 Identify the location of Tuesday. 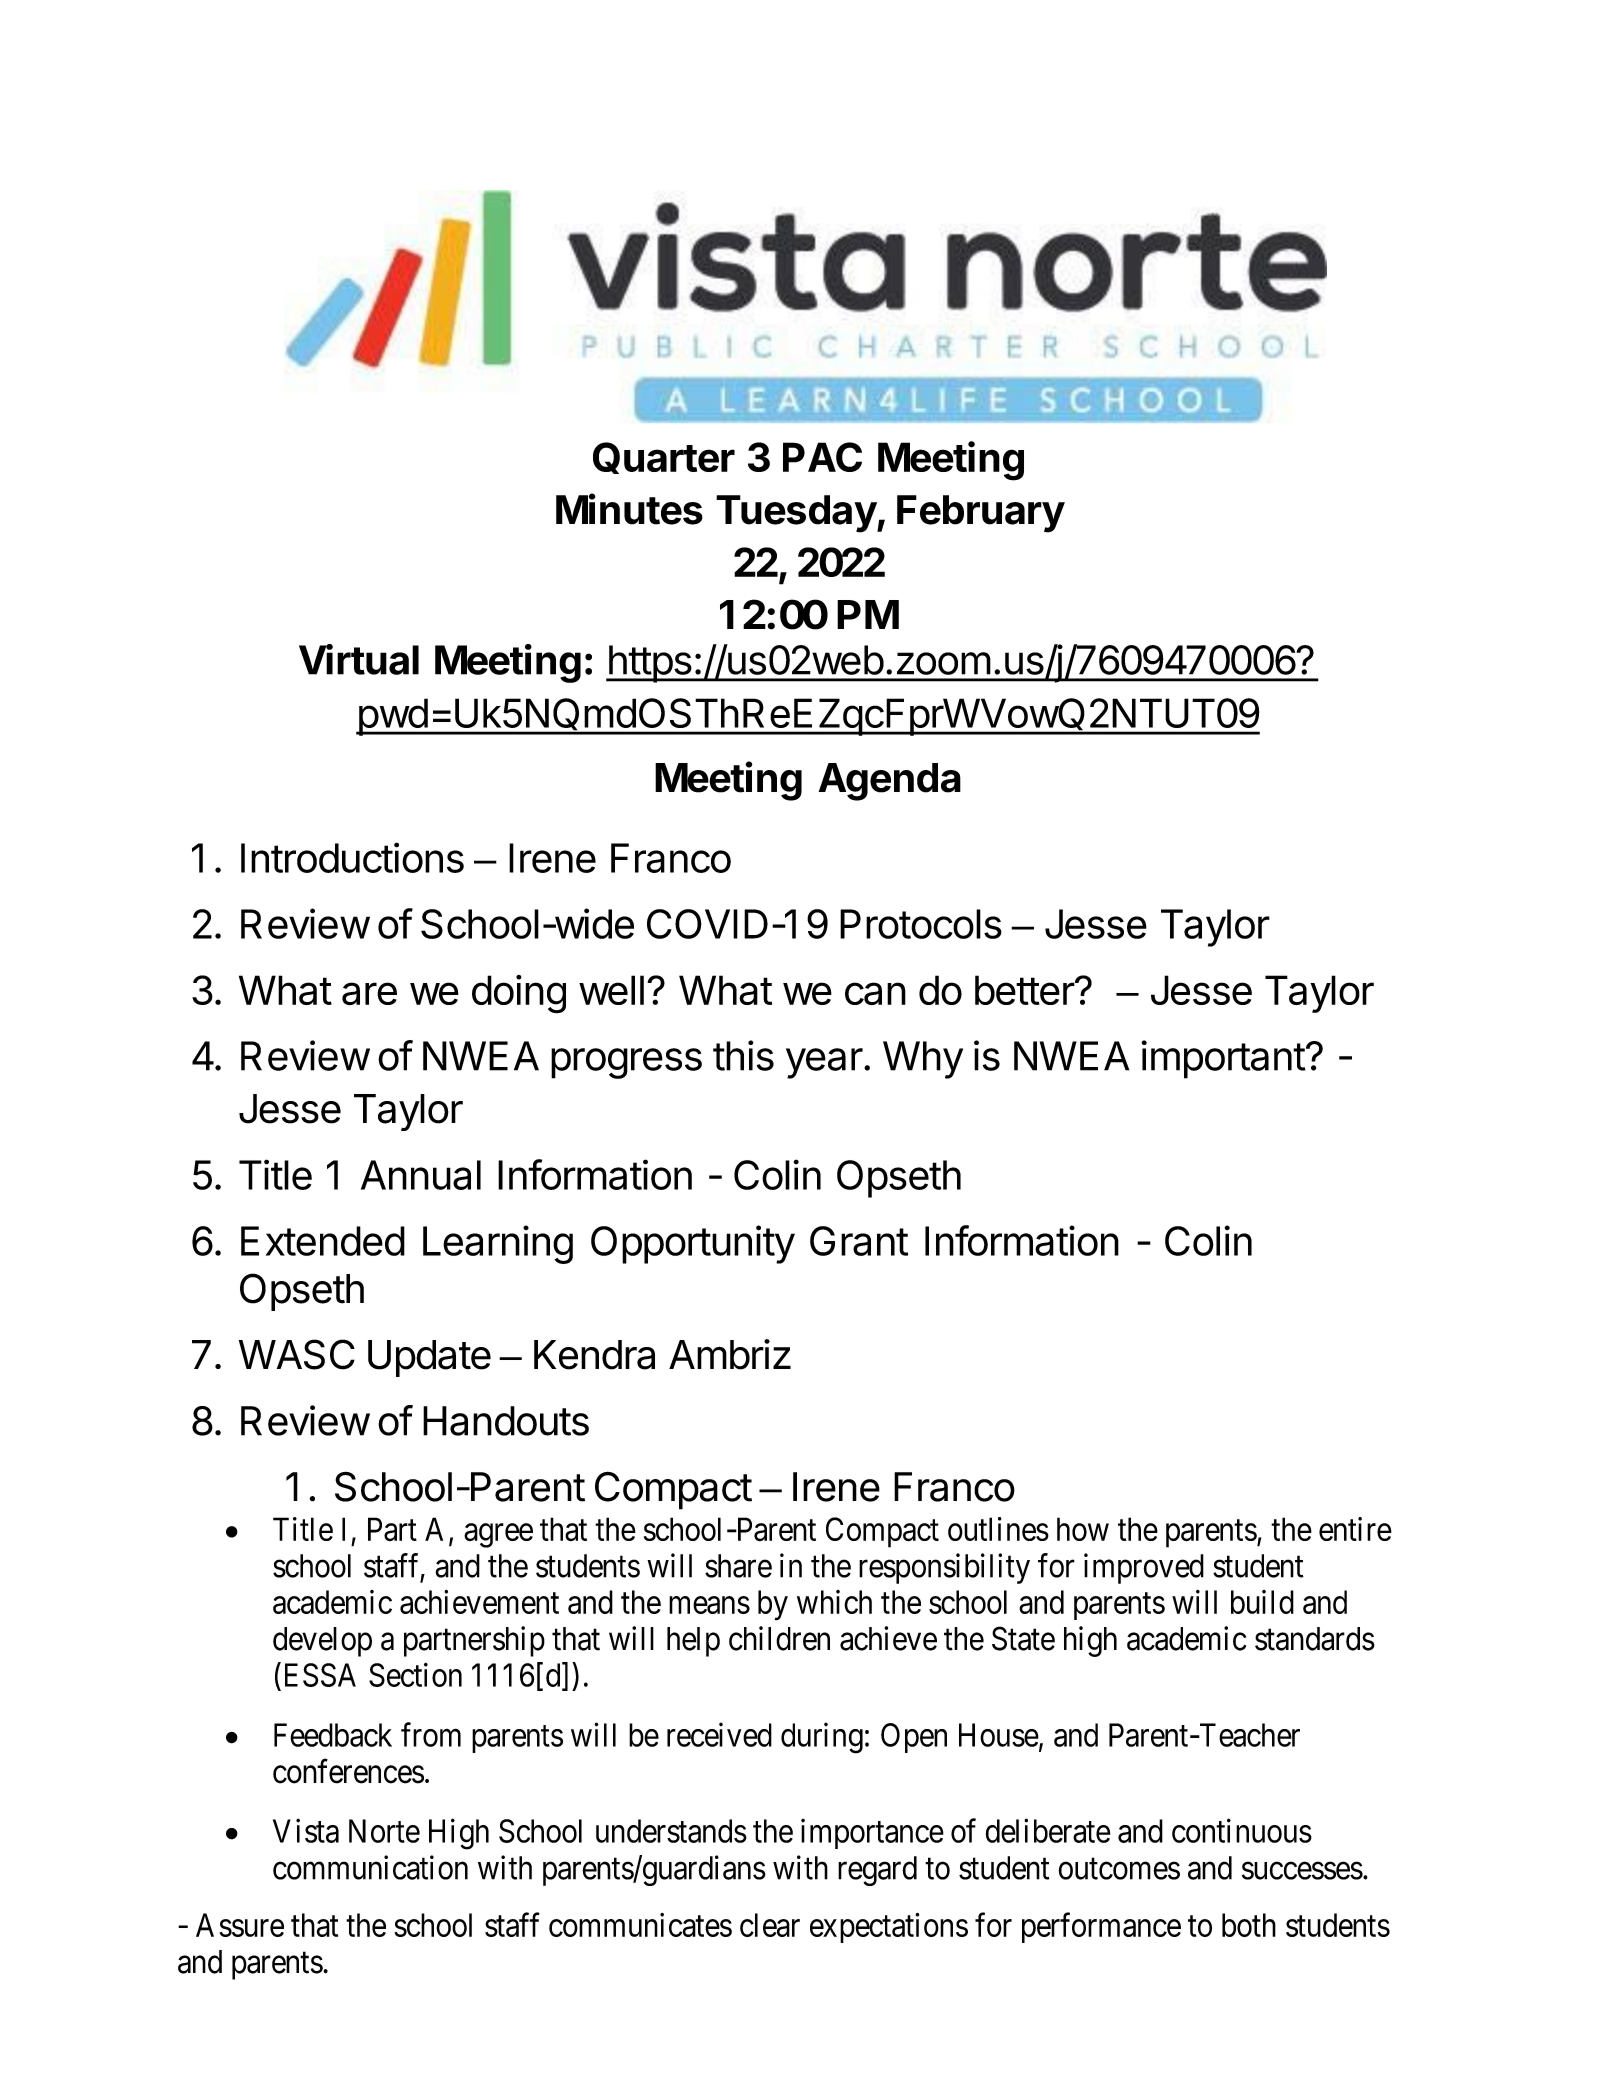
(797, 514).
